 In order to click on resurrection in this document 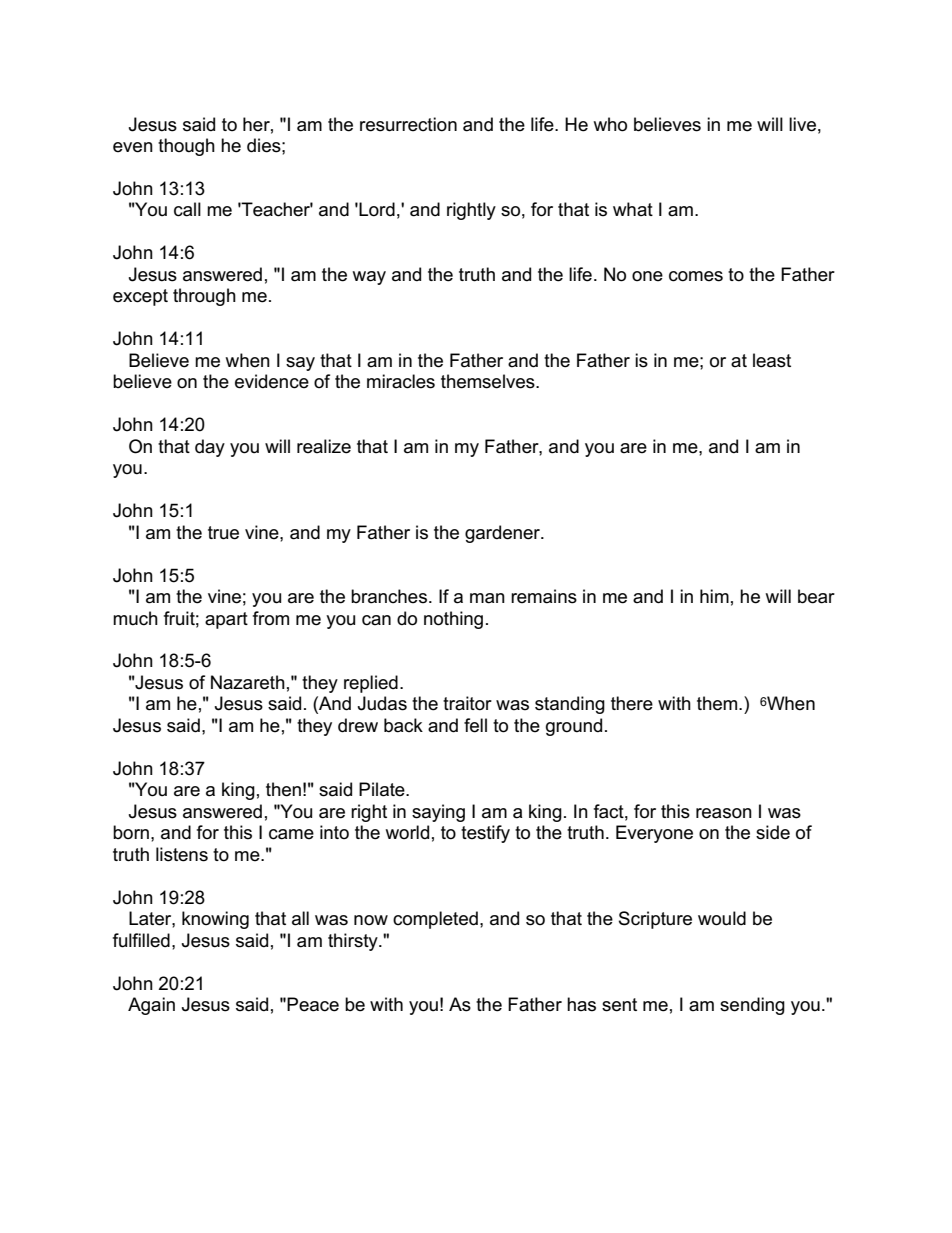, I will do `click(408, 124)`.
